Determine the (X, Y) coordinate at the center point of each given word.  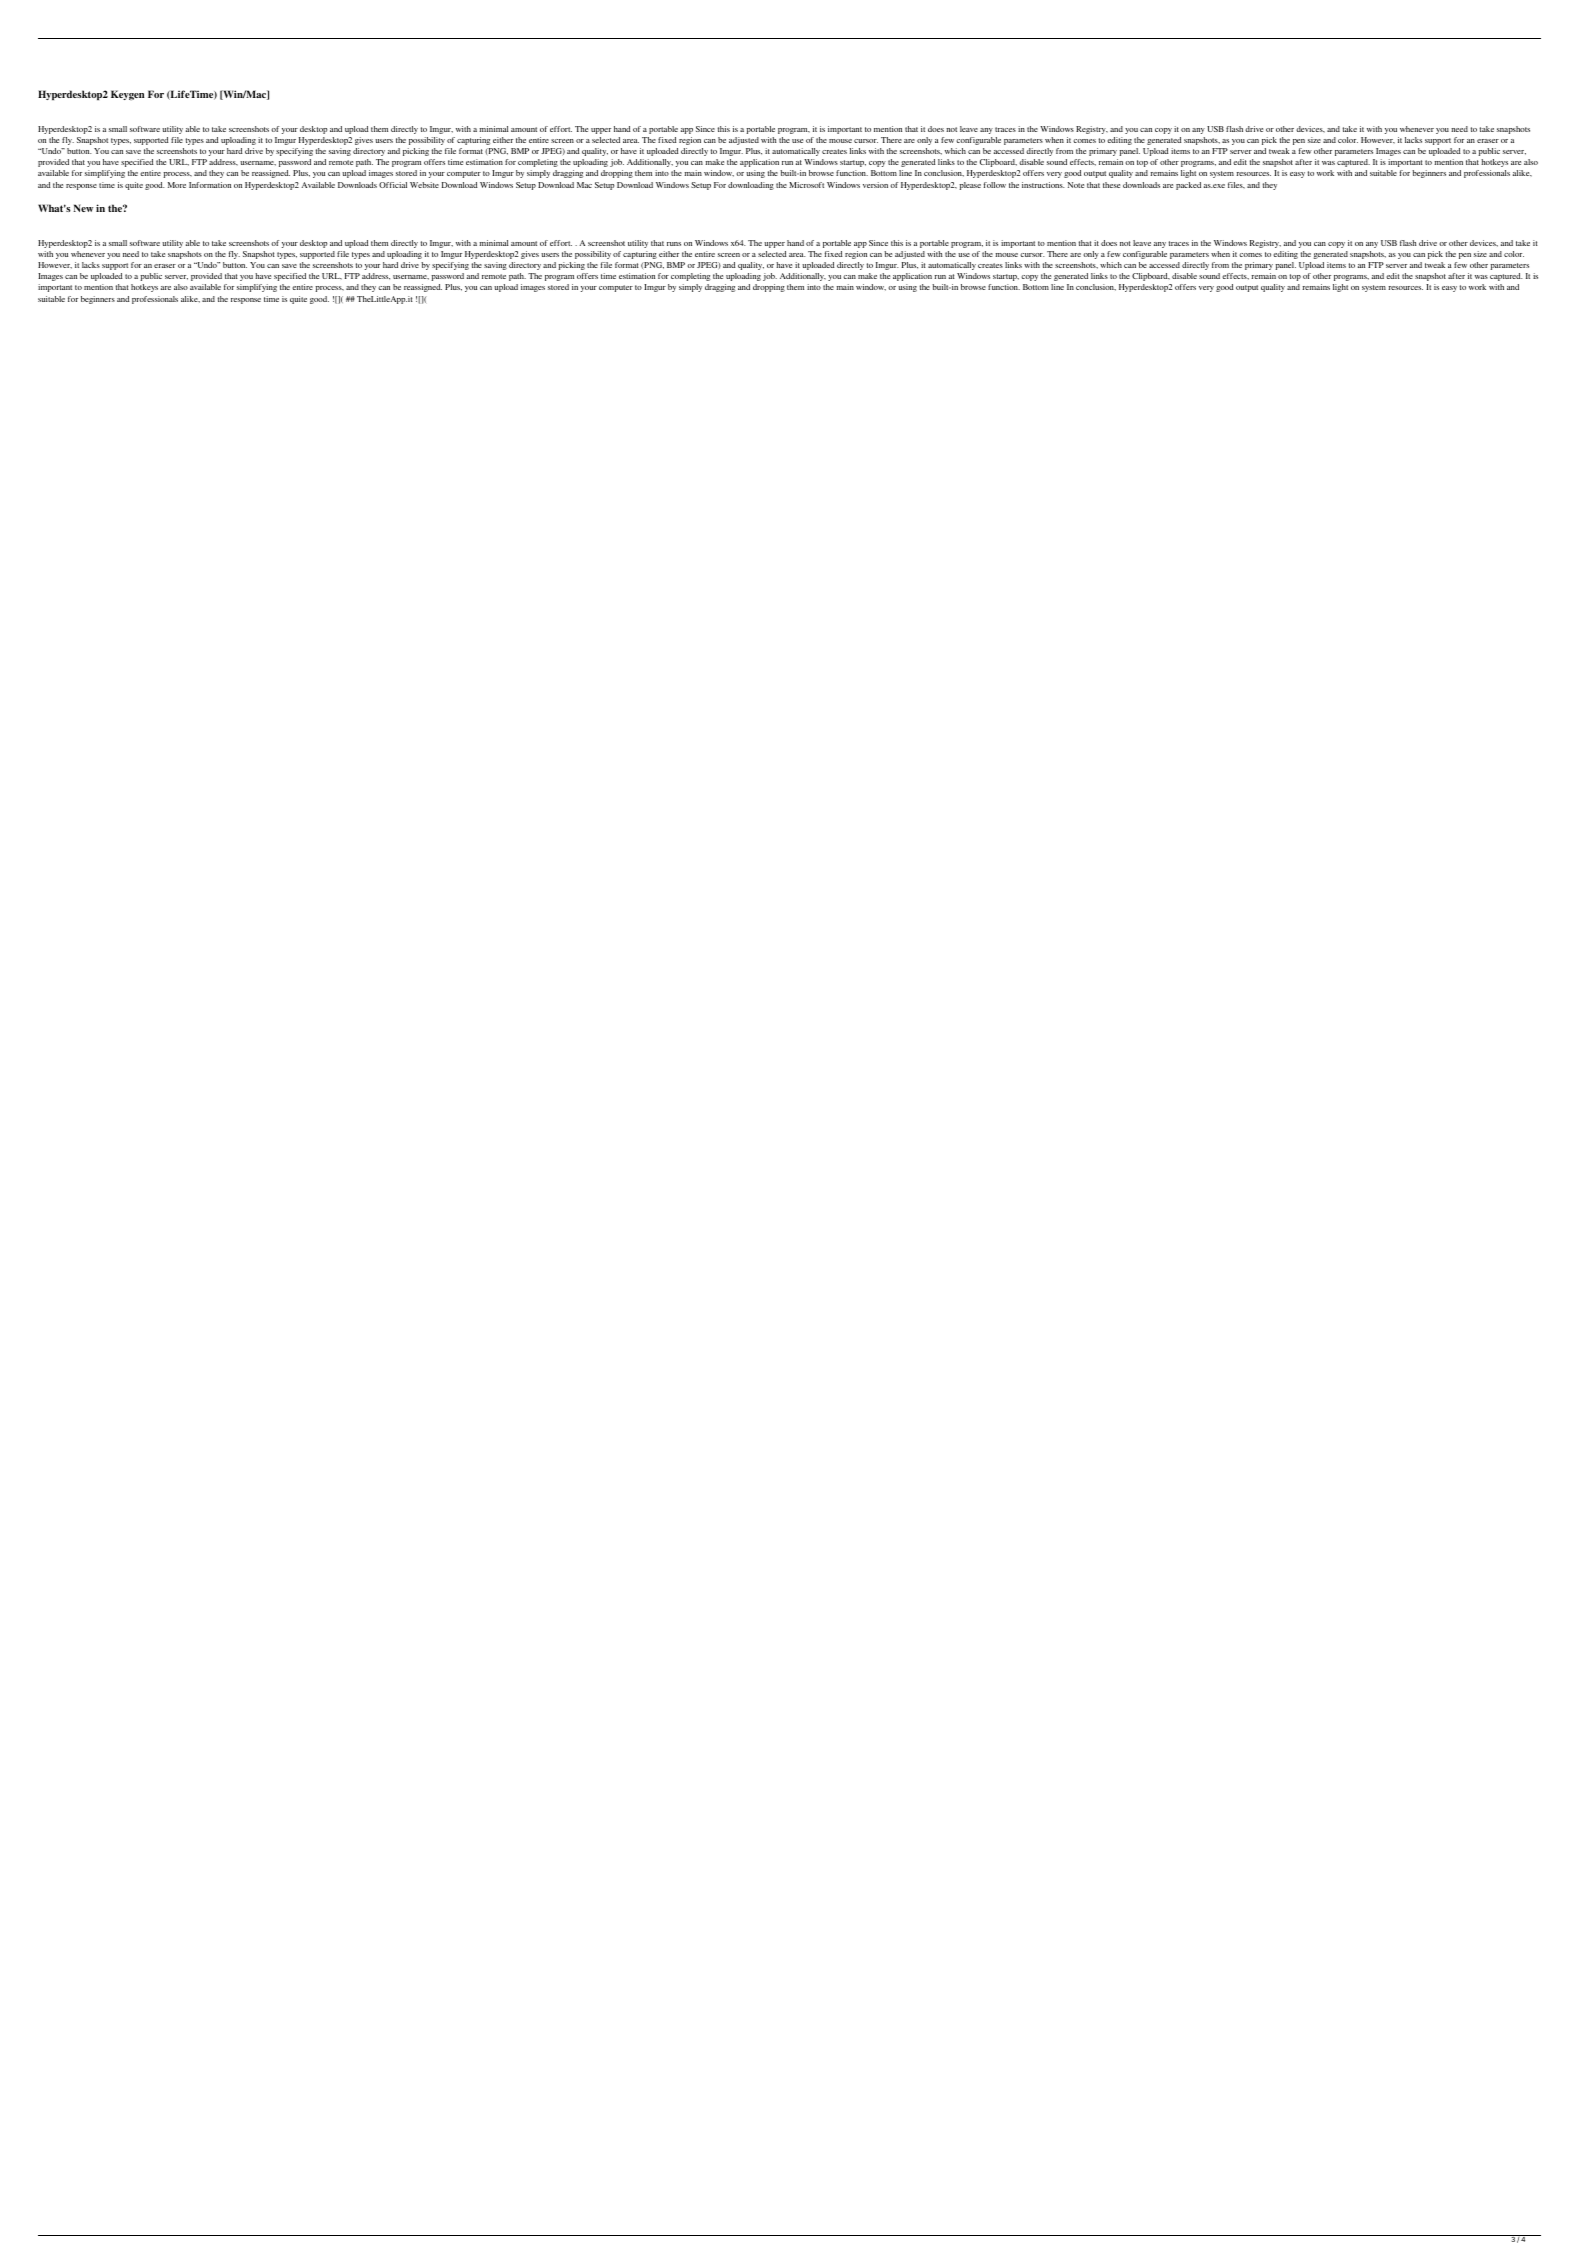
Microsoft (806, 185)
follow (995, 185)
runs (674, 244)
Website (424, 185)
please (970, 186)
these (1111, 185)
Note (1076, 185)
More (177, 185)
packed (1188, 186)
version (875, 185)
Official (393, 185)
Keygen (127, 95)
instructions (1043, 185)
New (83, 208)
